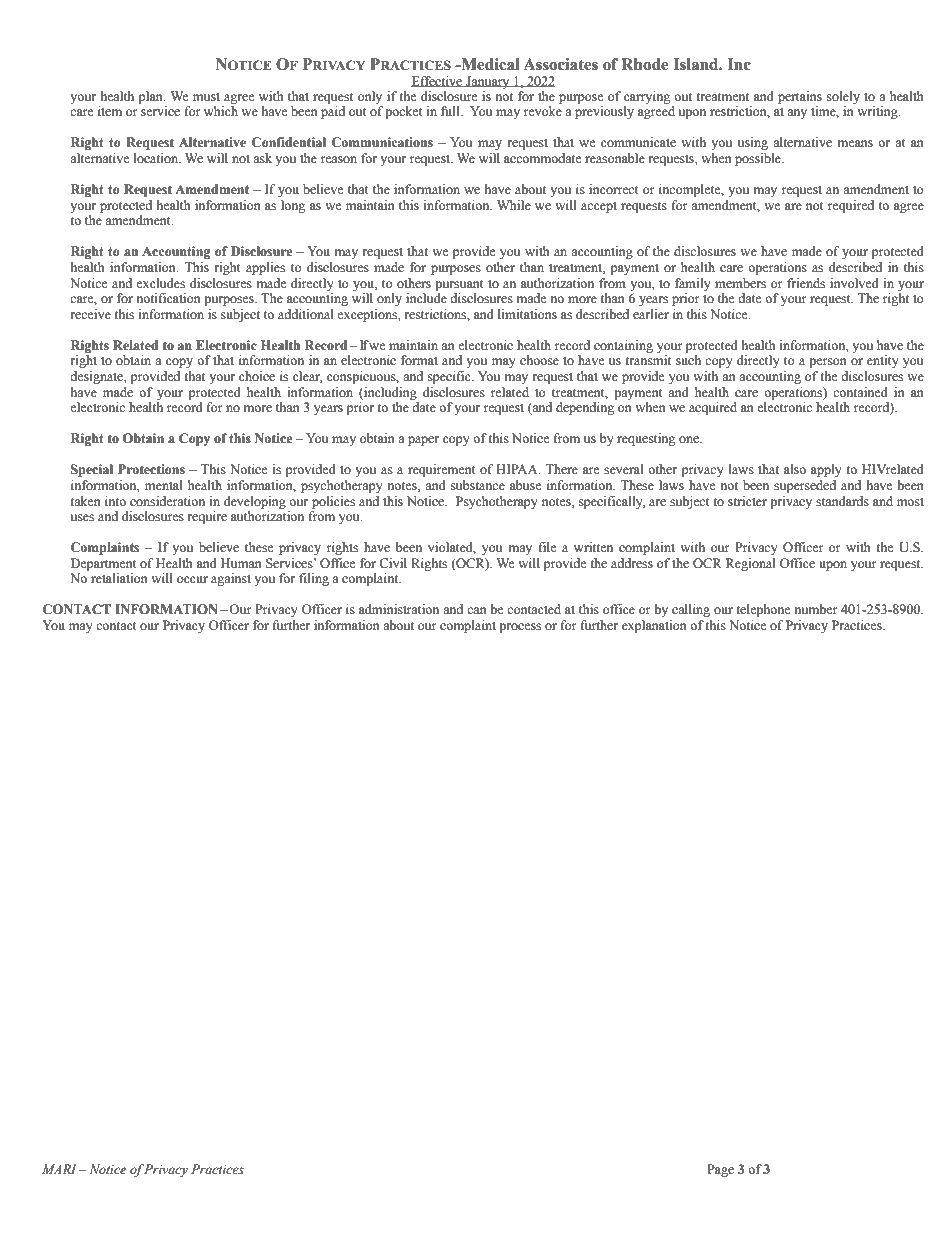 Image resolution: width=952 pixels, height=1233 pixels. Describe the element at coordinates (192, 579) in the image. I see `occur` at that location.
